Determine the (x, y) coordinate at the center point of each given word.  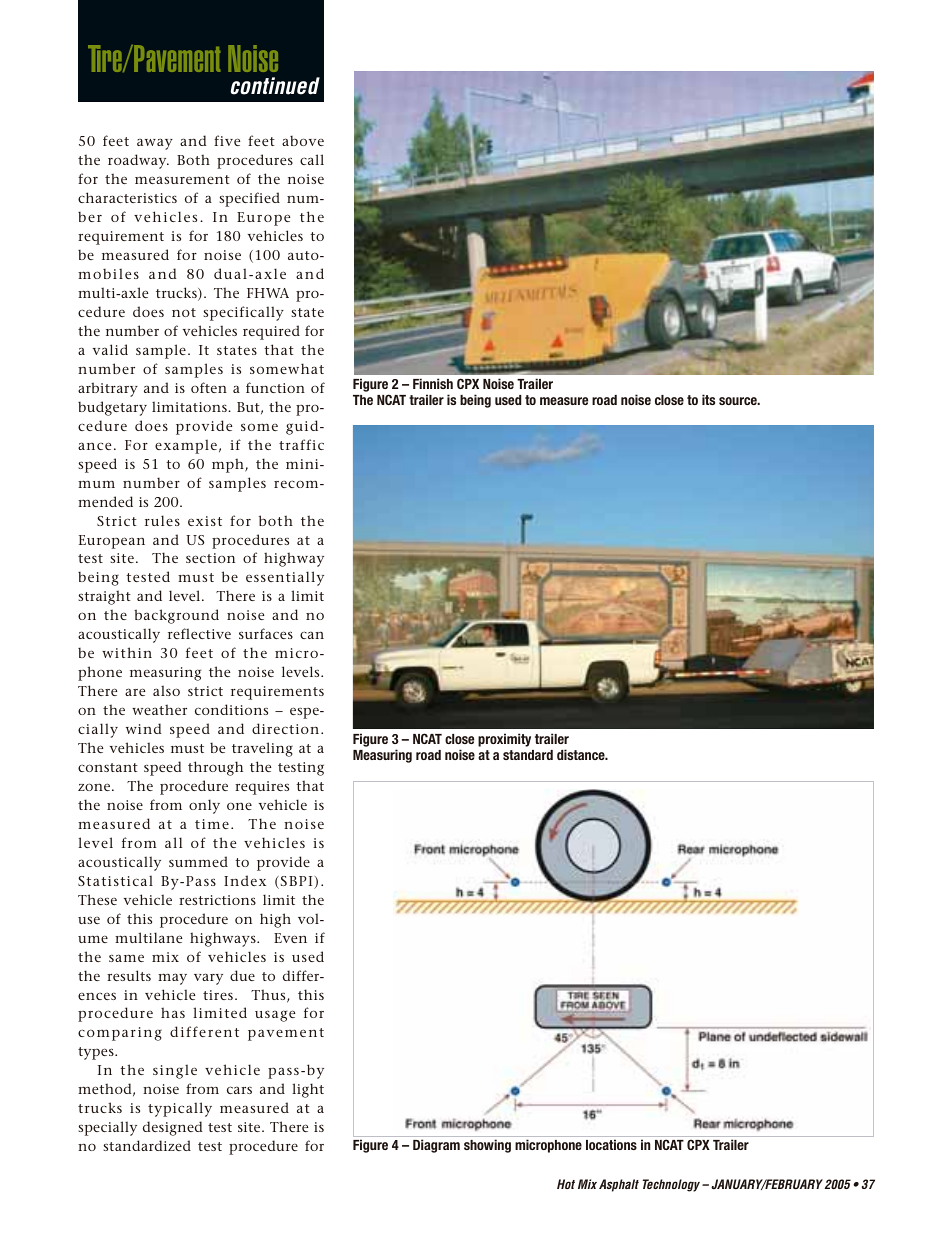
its (708, 399)
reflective (199, 633)
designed (173, 1128)
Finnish (433, 383)
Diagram (436, 1146)
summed (198, 861)
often (209, 387)
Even (290, 938)
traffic (301, 444)
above (303, 140)
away (155, 144)
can (312, 635)
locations (611, 1144)
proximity (504, 740)
